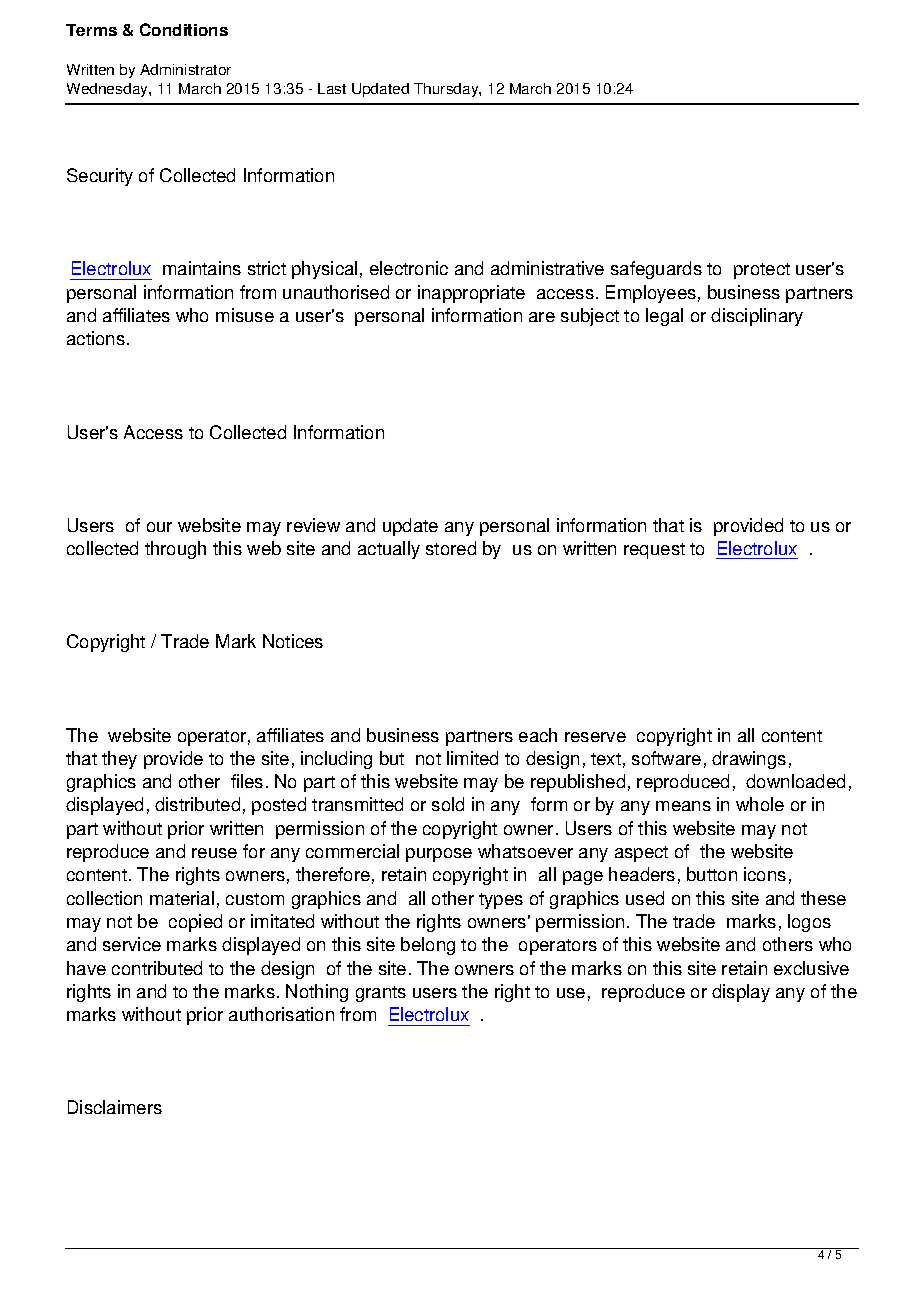 The height and width of the image is (1308, 924). Describe the element at coordinates (115, 1107) in the image. I see `Disclaimers` at that location.
